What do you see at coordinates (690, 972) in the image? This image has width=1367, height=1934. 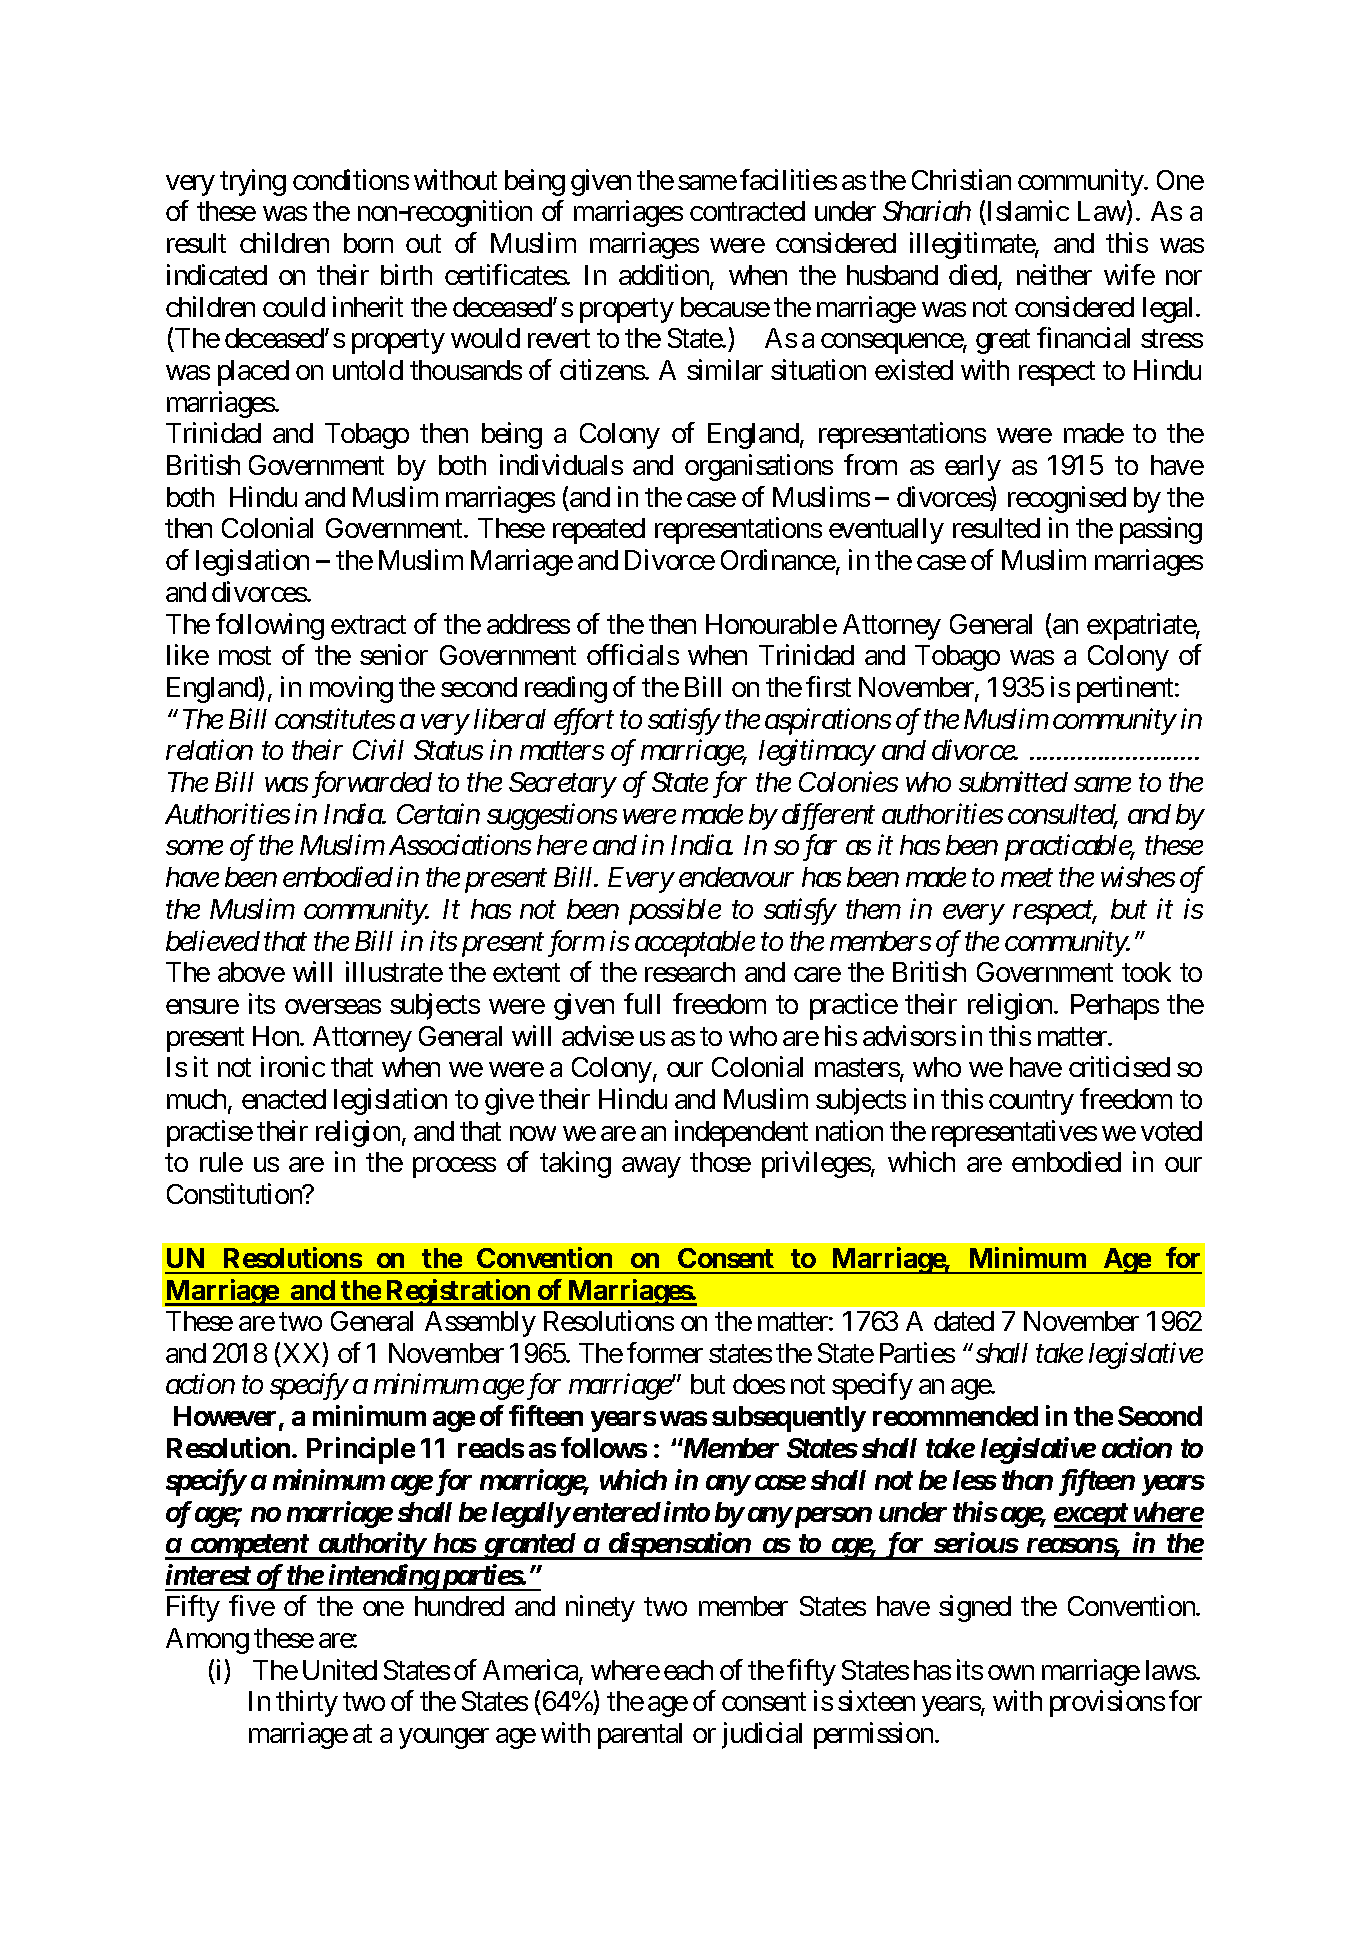 I see `research` at bounding box center [690, 972].
